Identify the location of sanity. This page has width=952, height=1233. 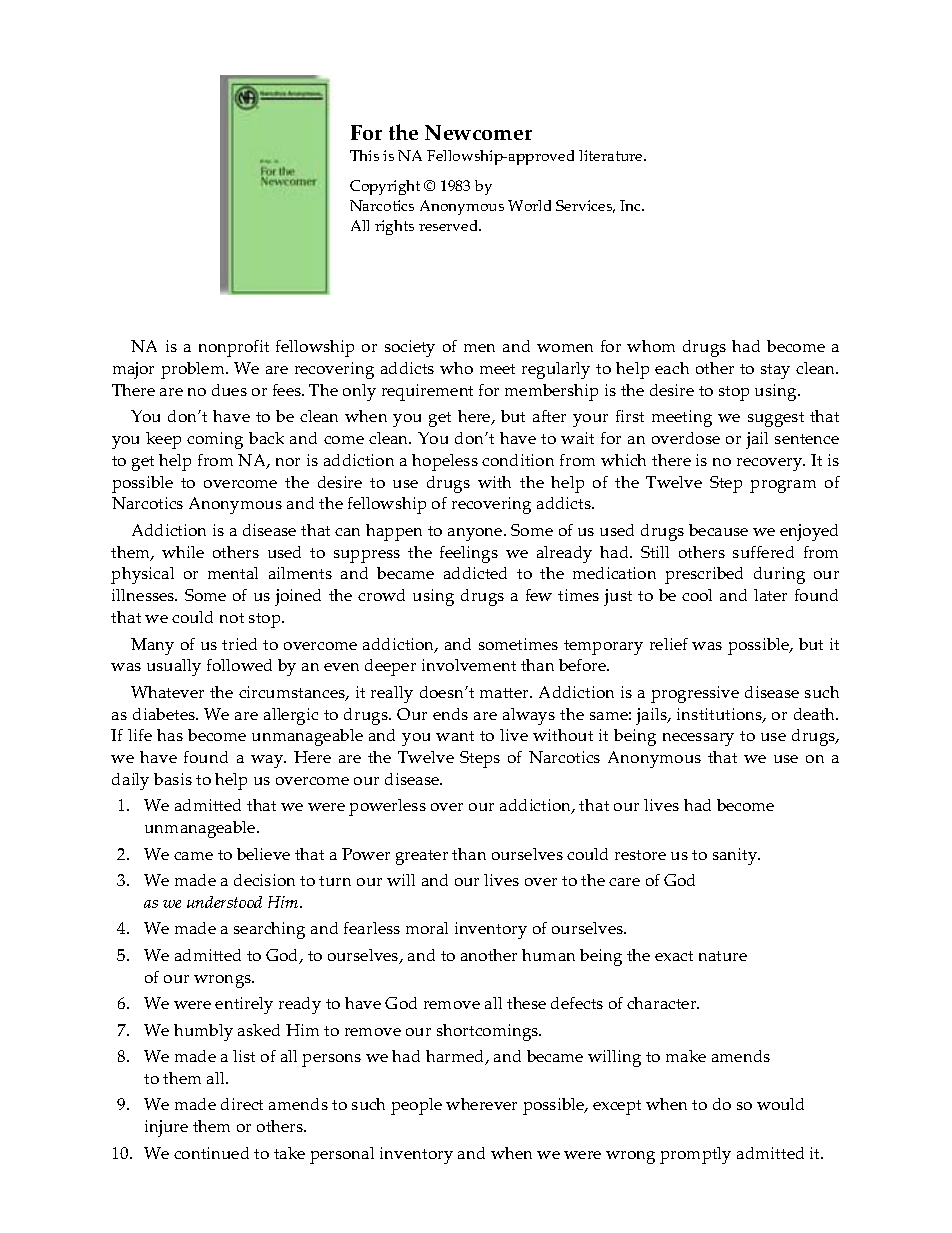
(736, 856).
